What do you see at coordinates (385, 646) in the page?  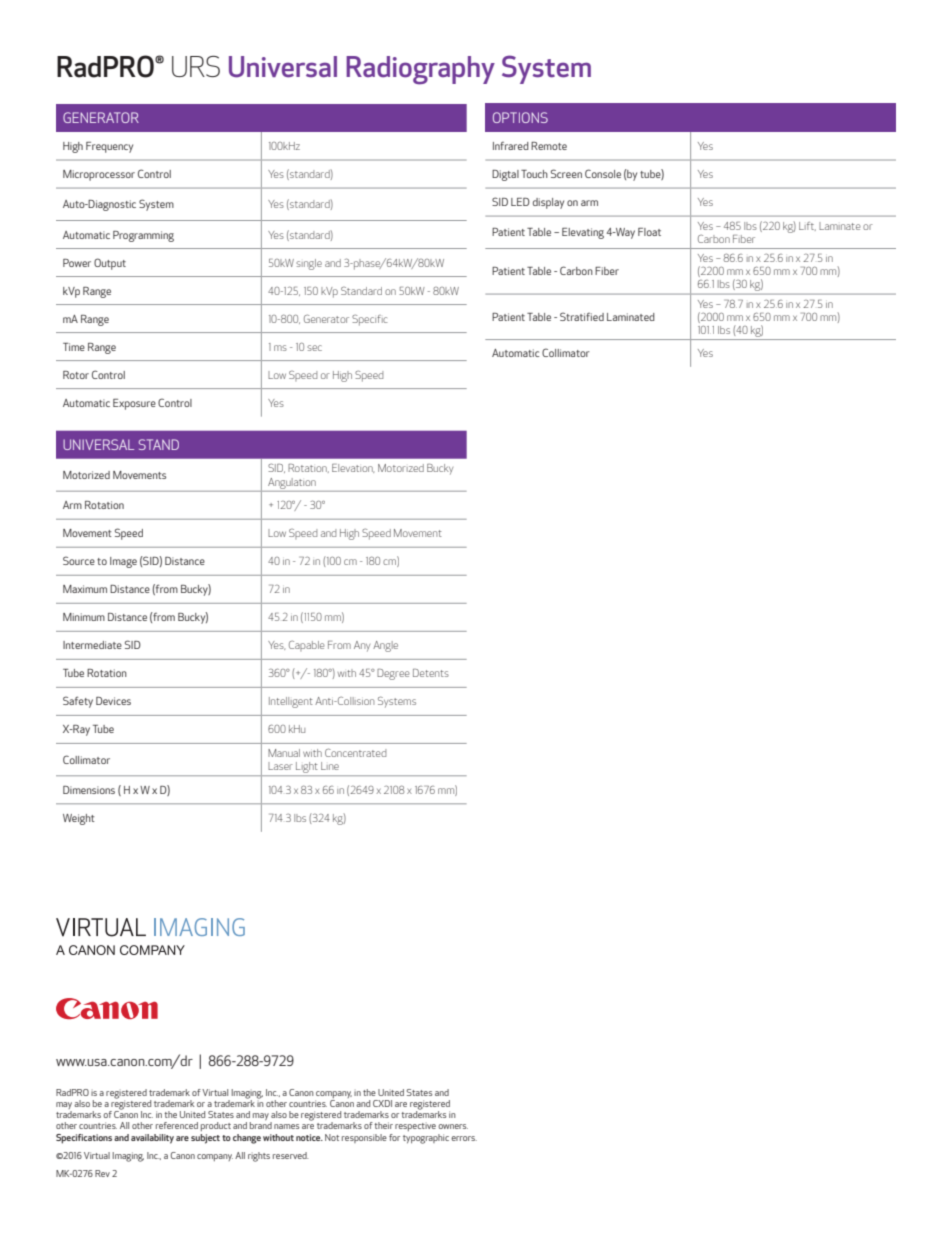 I see `Angle` at bounding box center [385, 646].
